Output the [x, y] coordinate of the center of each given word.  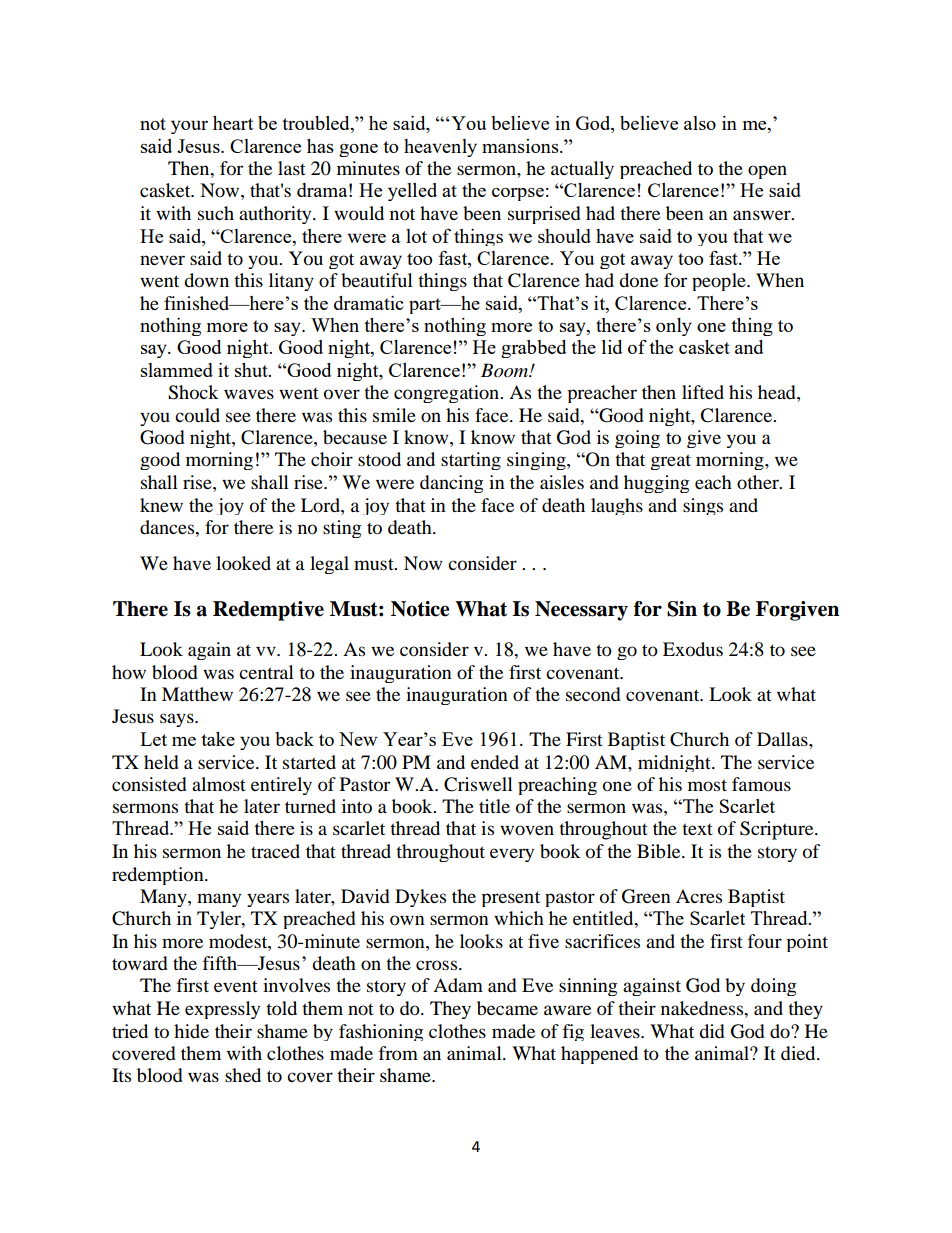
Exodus [693, 649]
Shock [193, 392]
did [712, 1031]
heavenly [440, 148]
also [700, 123]
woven [527, 830]
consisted [149, 784]
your [189, 127]
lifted [703, 392]
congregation [448, 394]
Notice [420, 609]
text [697, 829]
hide [191, 1031]
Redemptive [268, 611]
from [398, 1053]
